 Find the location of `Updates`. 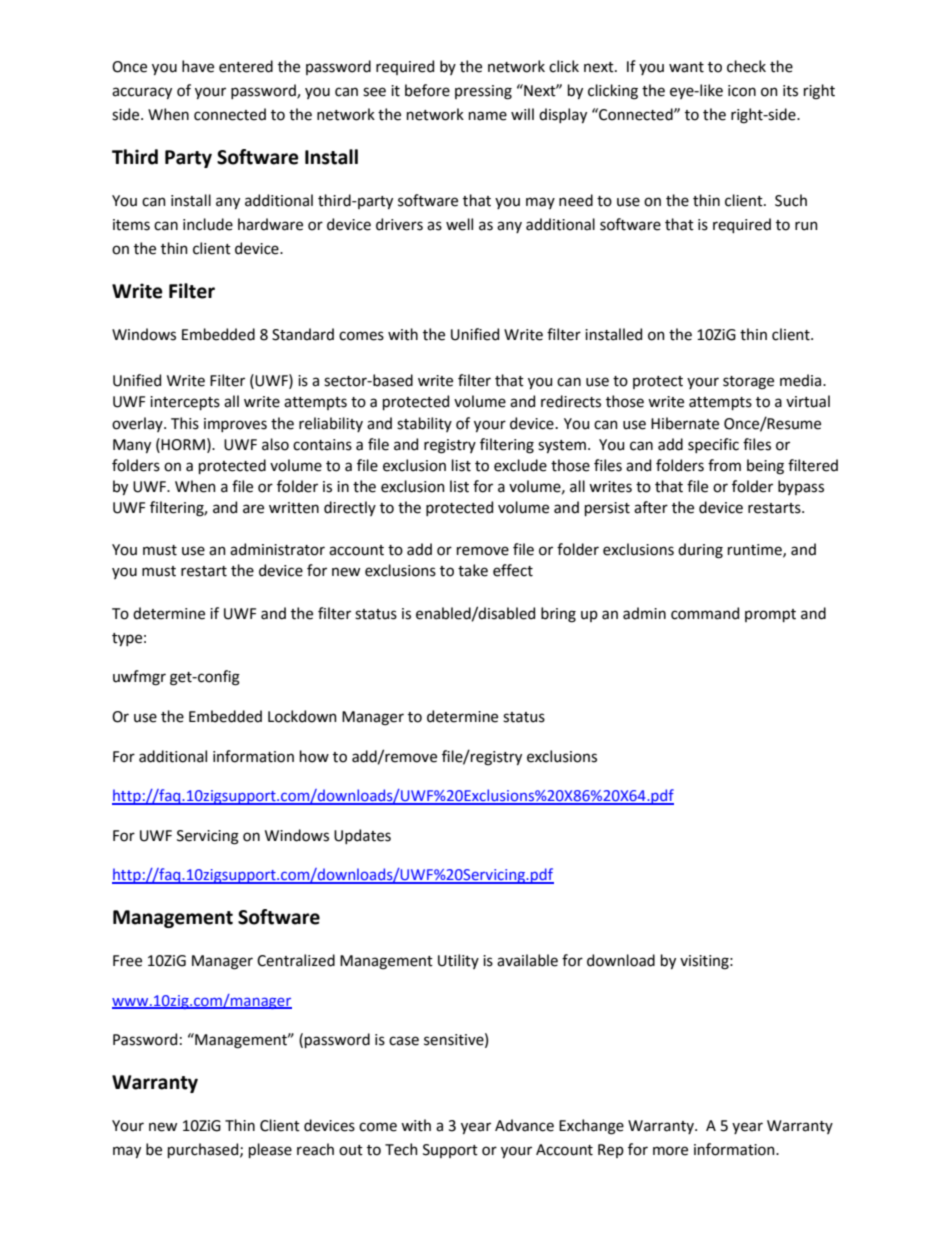

Updates is located at coordinates (362, 836).
